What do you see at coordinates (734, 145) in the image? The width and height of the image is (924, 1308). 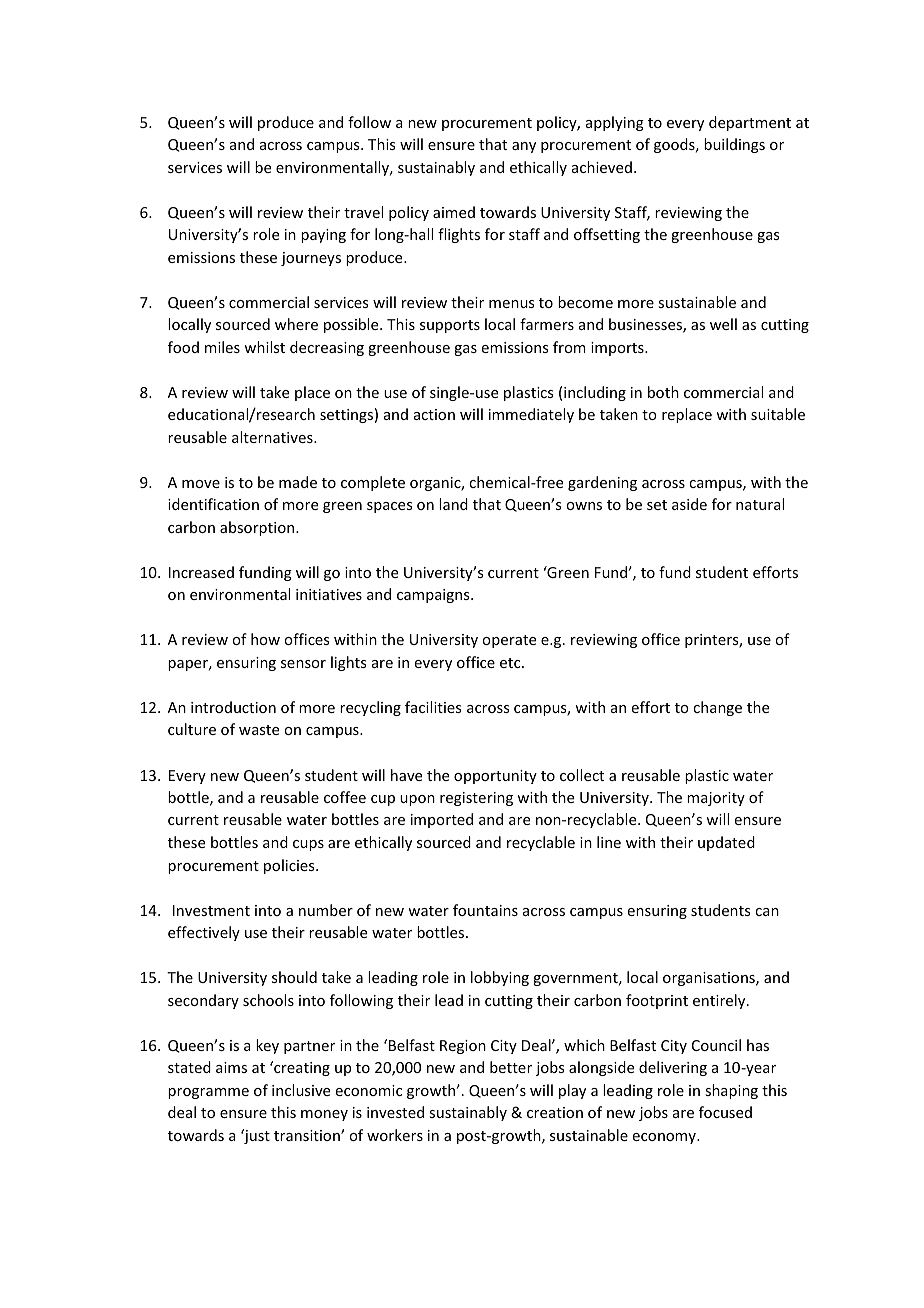 I see `buildings` at bounding box center [734, 145].
